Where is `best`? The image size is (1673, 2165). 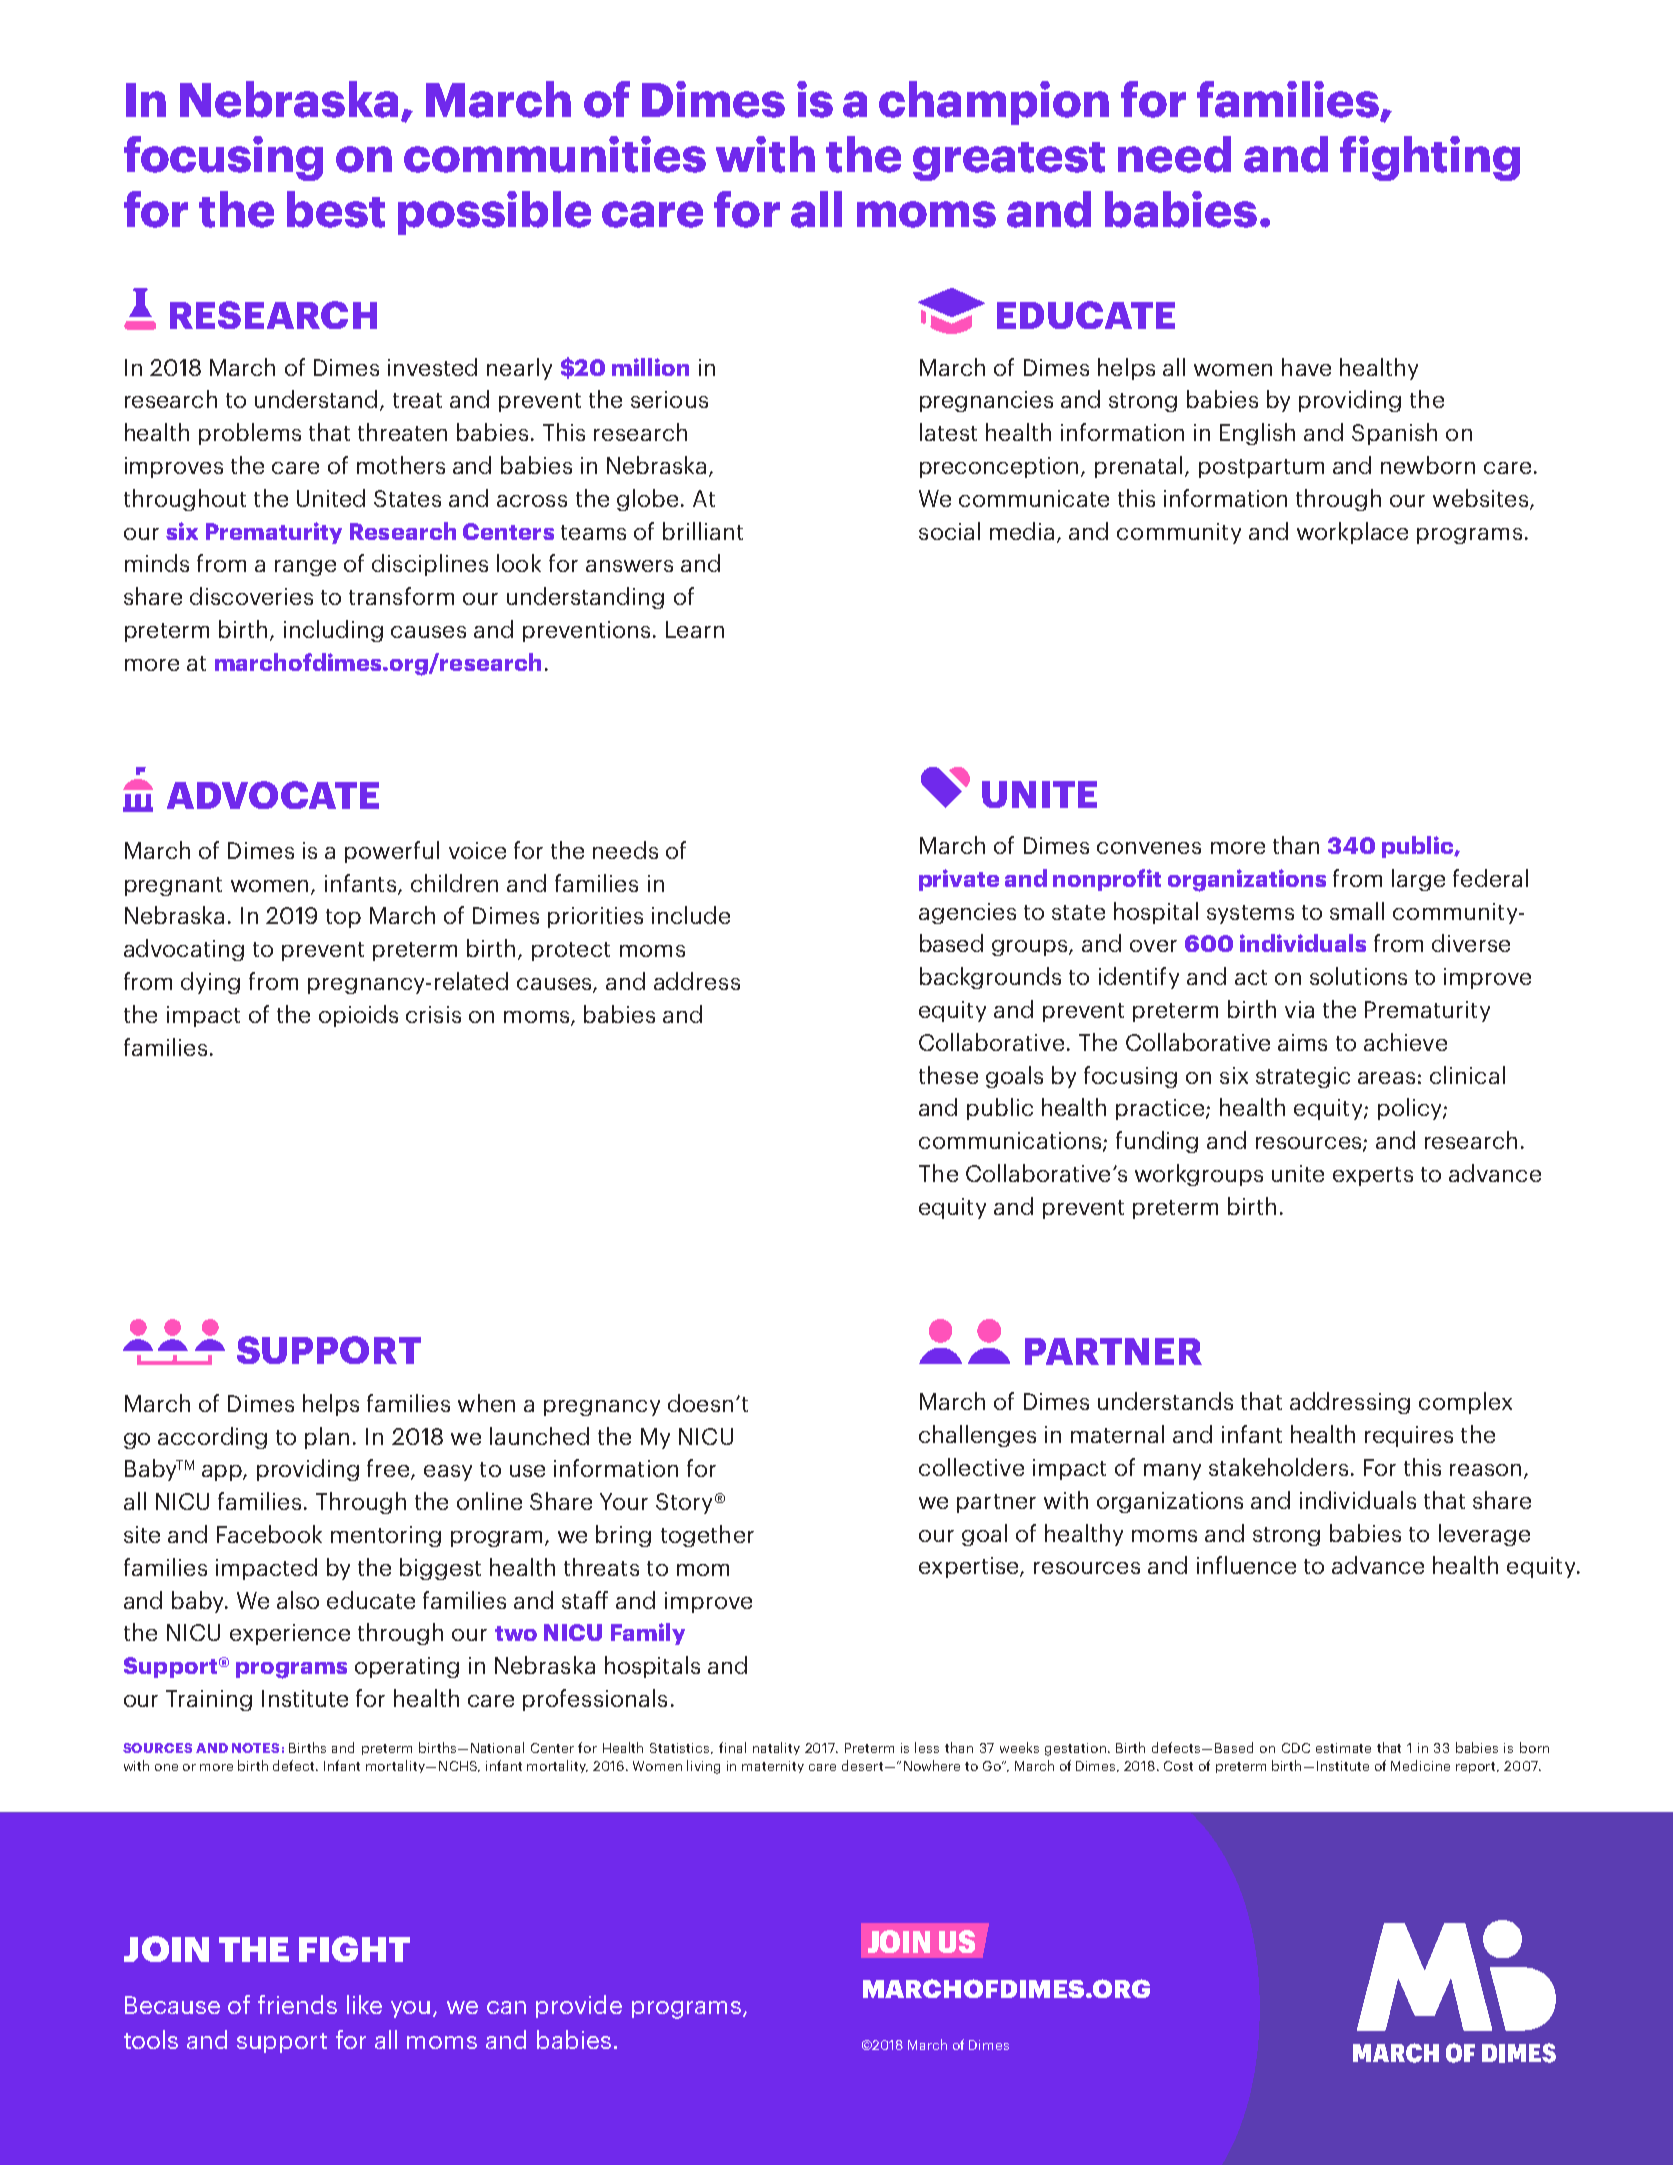 best is located at coordinates (336, 209).
